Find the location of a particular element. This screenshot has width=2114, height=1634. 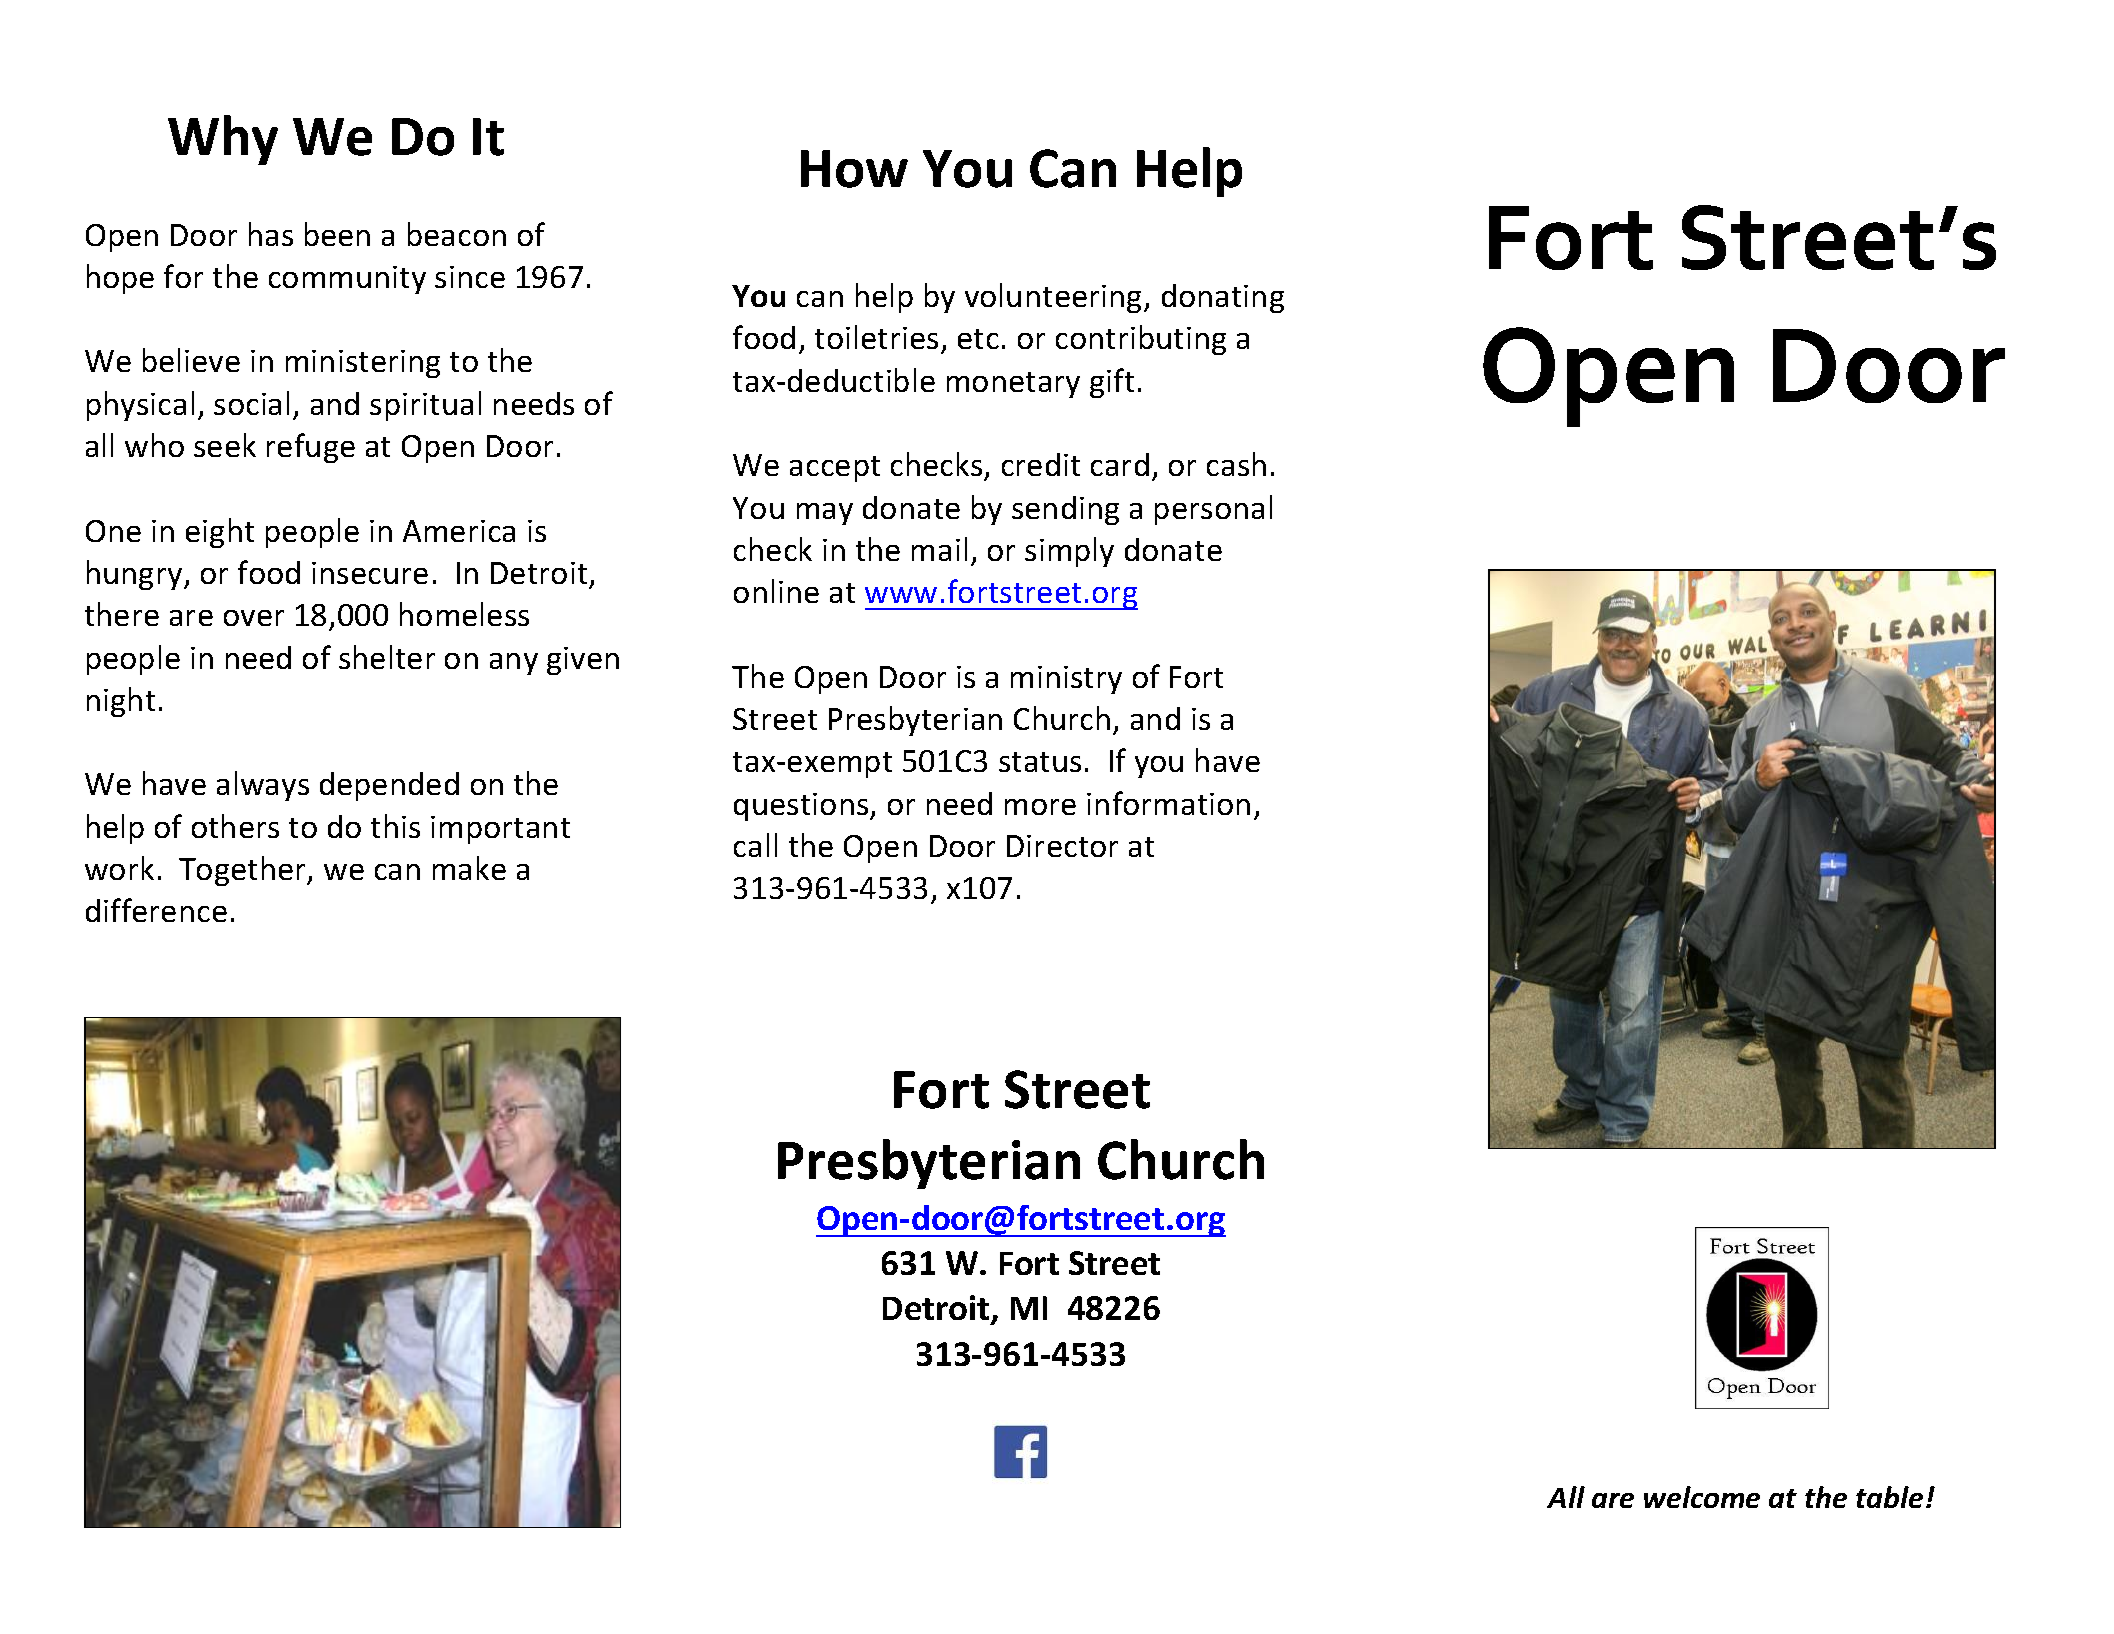

table is located at coordinates (1889, 1497).
